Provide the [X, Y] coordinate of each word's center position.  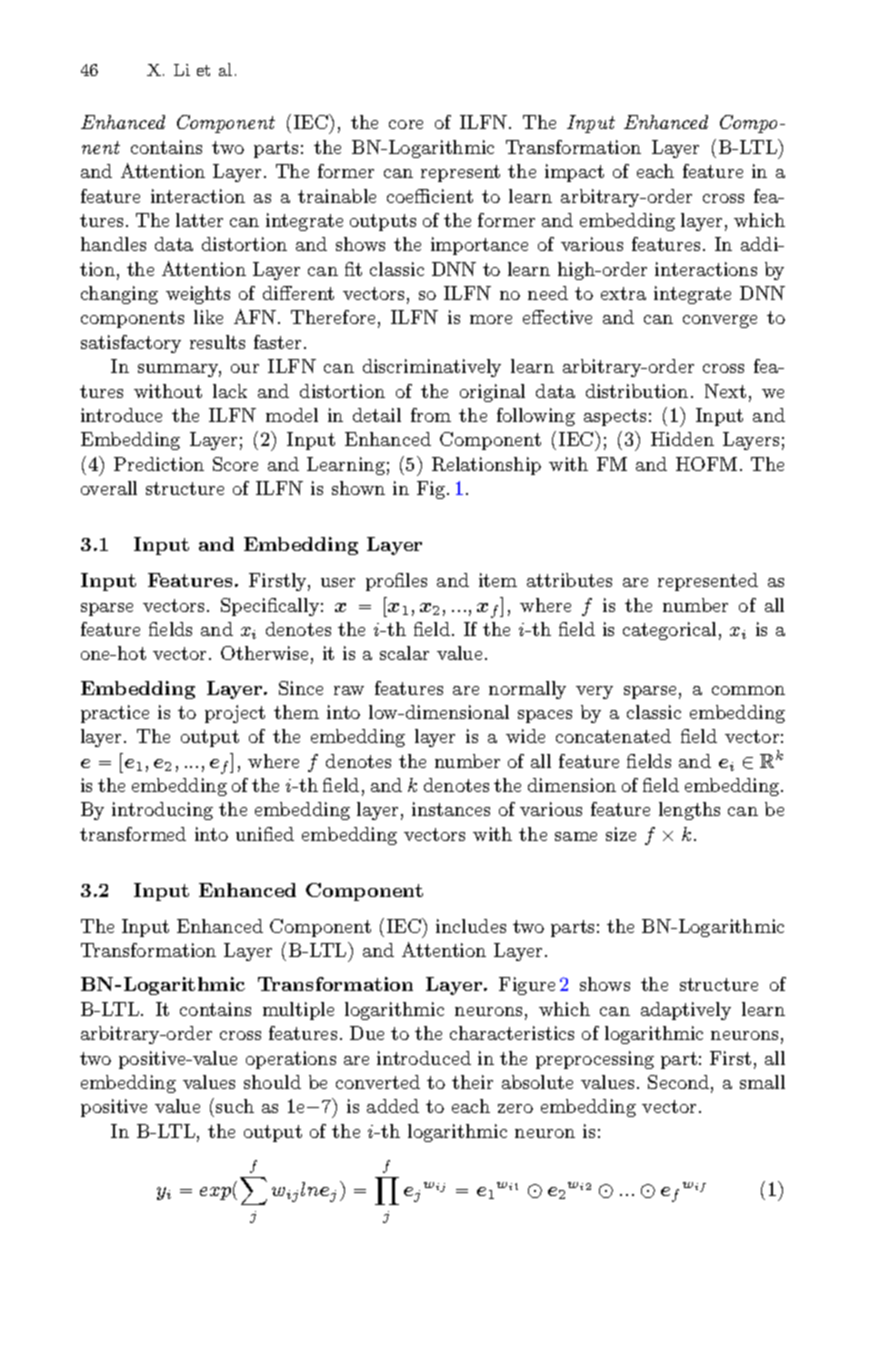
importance [479, 246]
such [235, 1106]
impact [574, 173]
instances [451, 809]
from [431, 415]
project [235, 714]
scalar [404, 653]
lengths [689, 811]
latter [199, 220]
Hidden [682, 439]
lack [230, 391]
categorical [669, 631]
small [762, 1082]
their [472, 1082]
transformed [133, 834]
